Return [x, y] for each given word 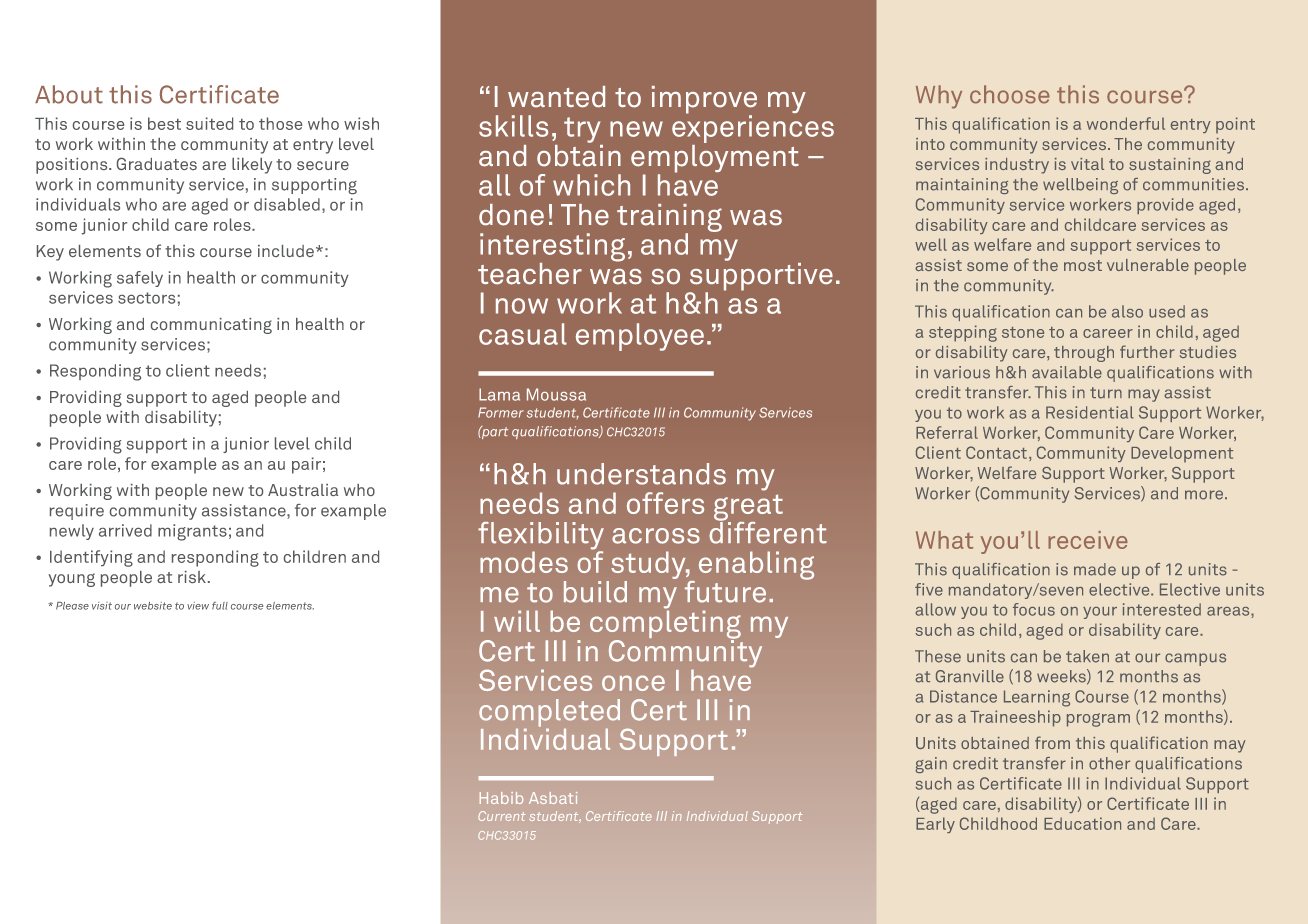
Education [1082, 823]
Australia [303, 490]
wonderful [1126, 123]
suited [209, 123]
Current [501, 816]
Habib [501, 798]
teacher [530, 274]
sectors [146, 298]
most [1083, 265]
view [198, 606]
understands [641, 474]
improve [704, 101]
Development [1182, 454]
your [1100, 613]
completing [665, 624]
